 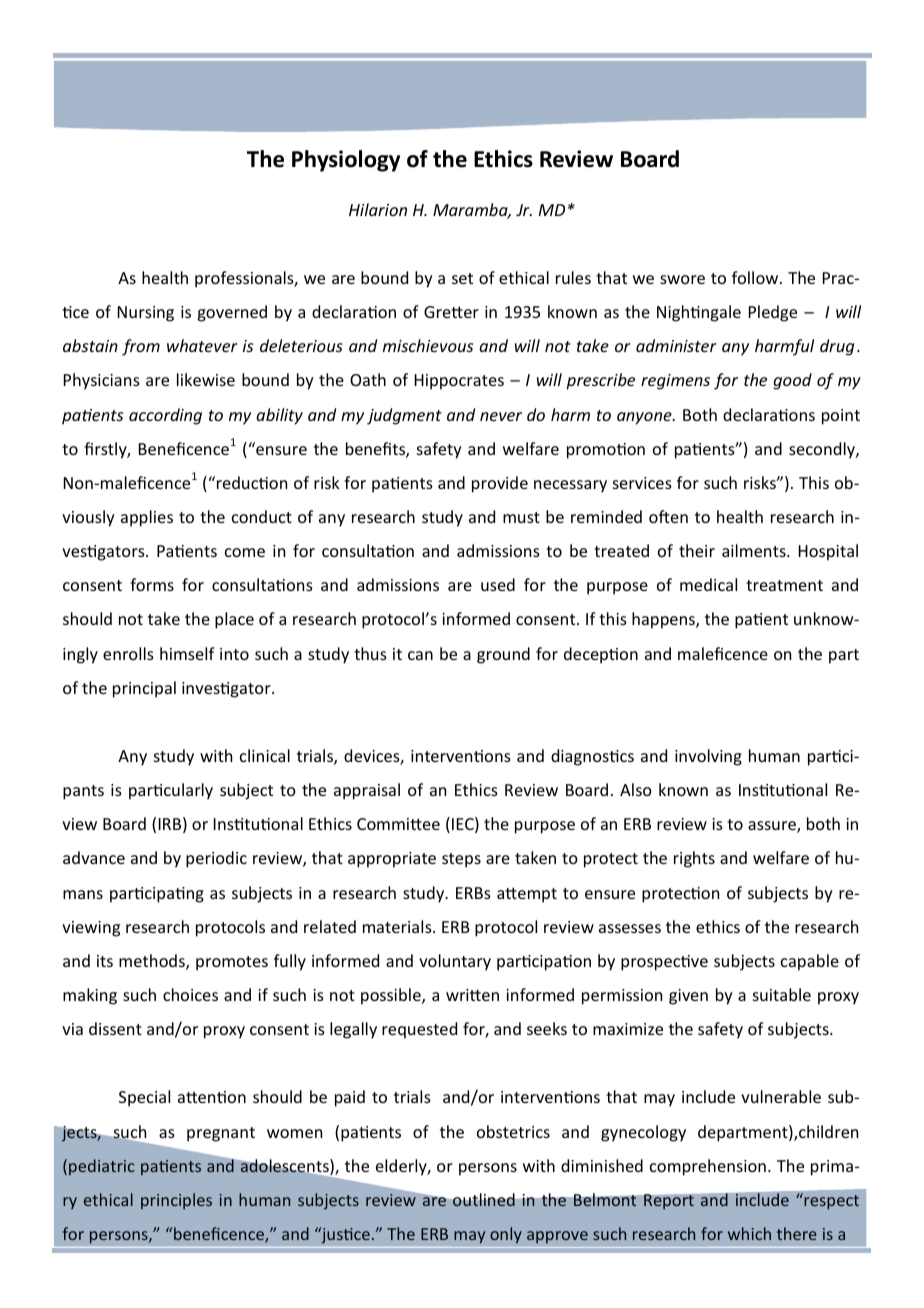 I want to click on principles, so click(x=176, y=1201).
